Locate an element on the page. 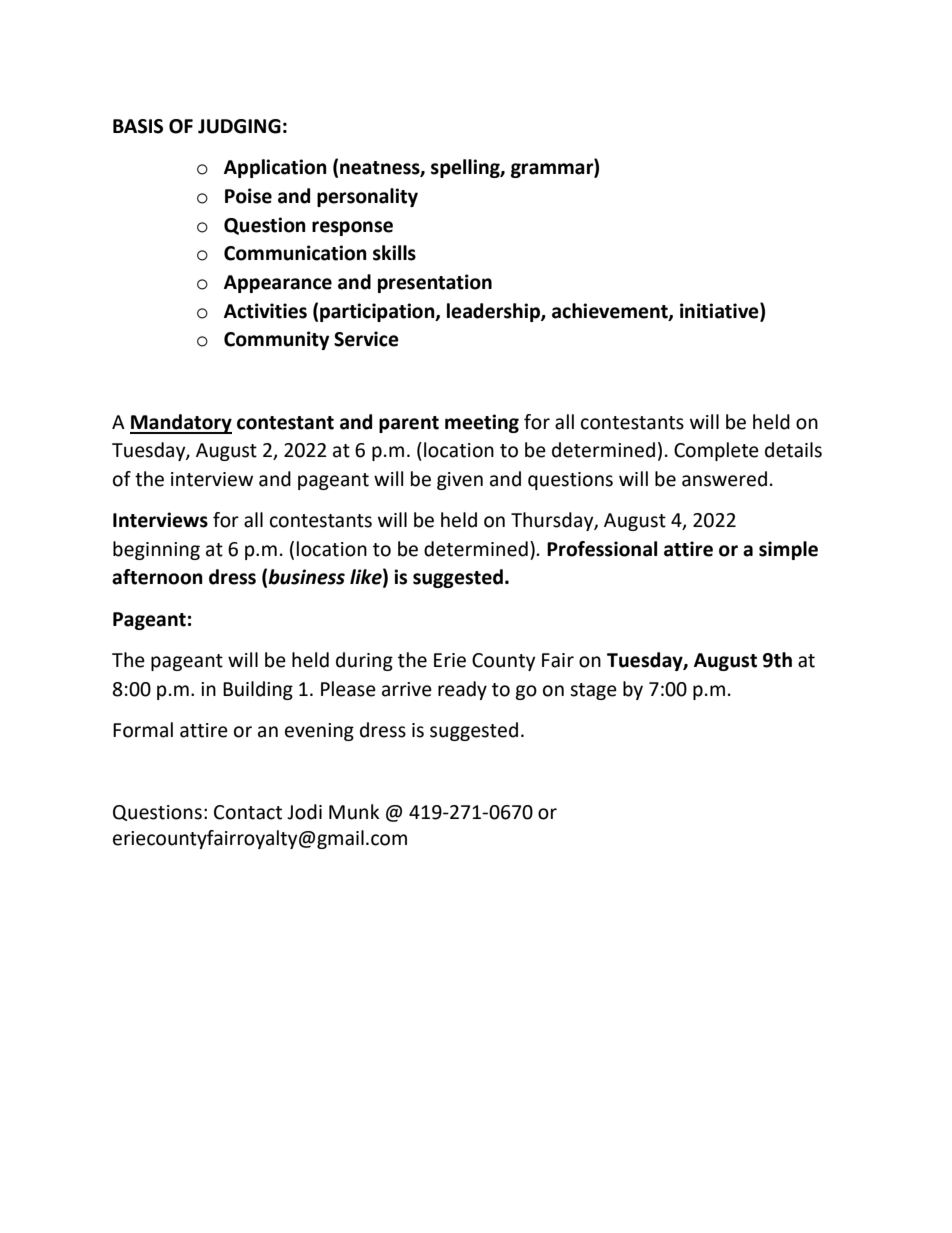 The image size is (952, 1233). Activities is located at coordinates (265, 311).
